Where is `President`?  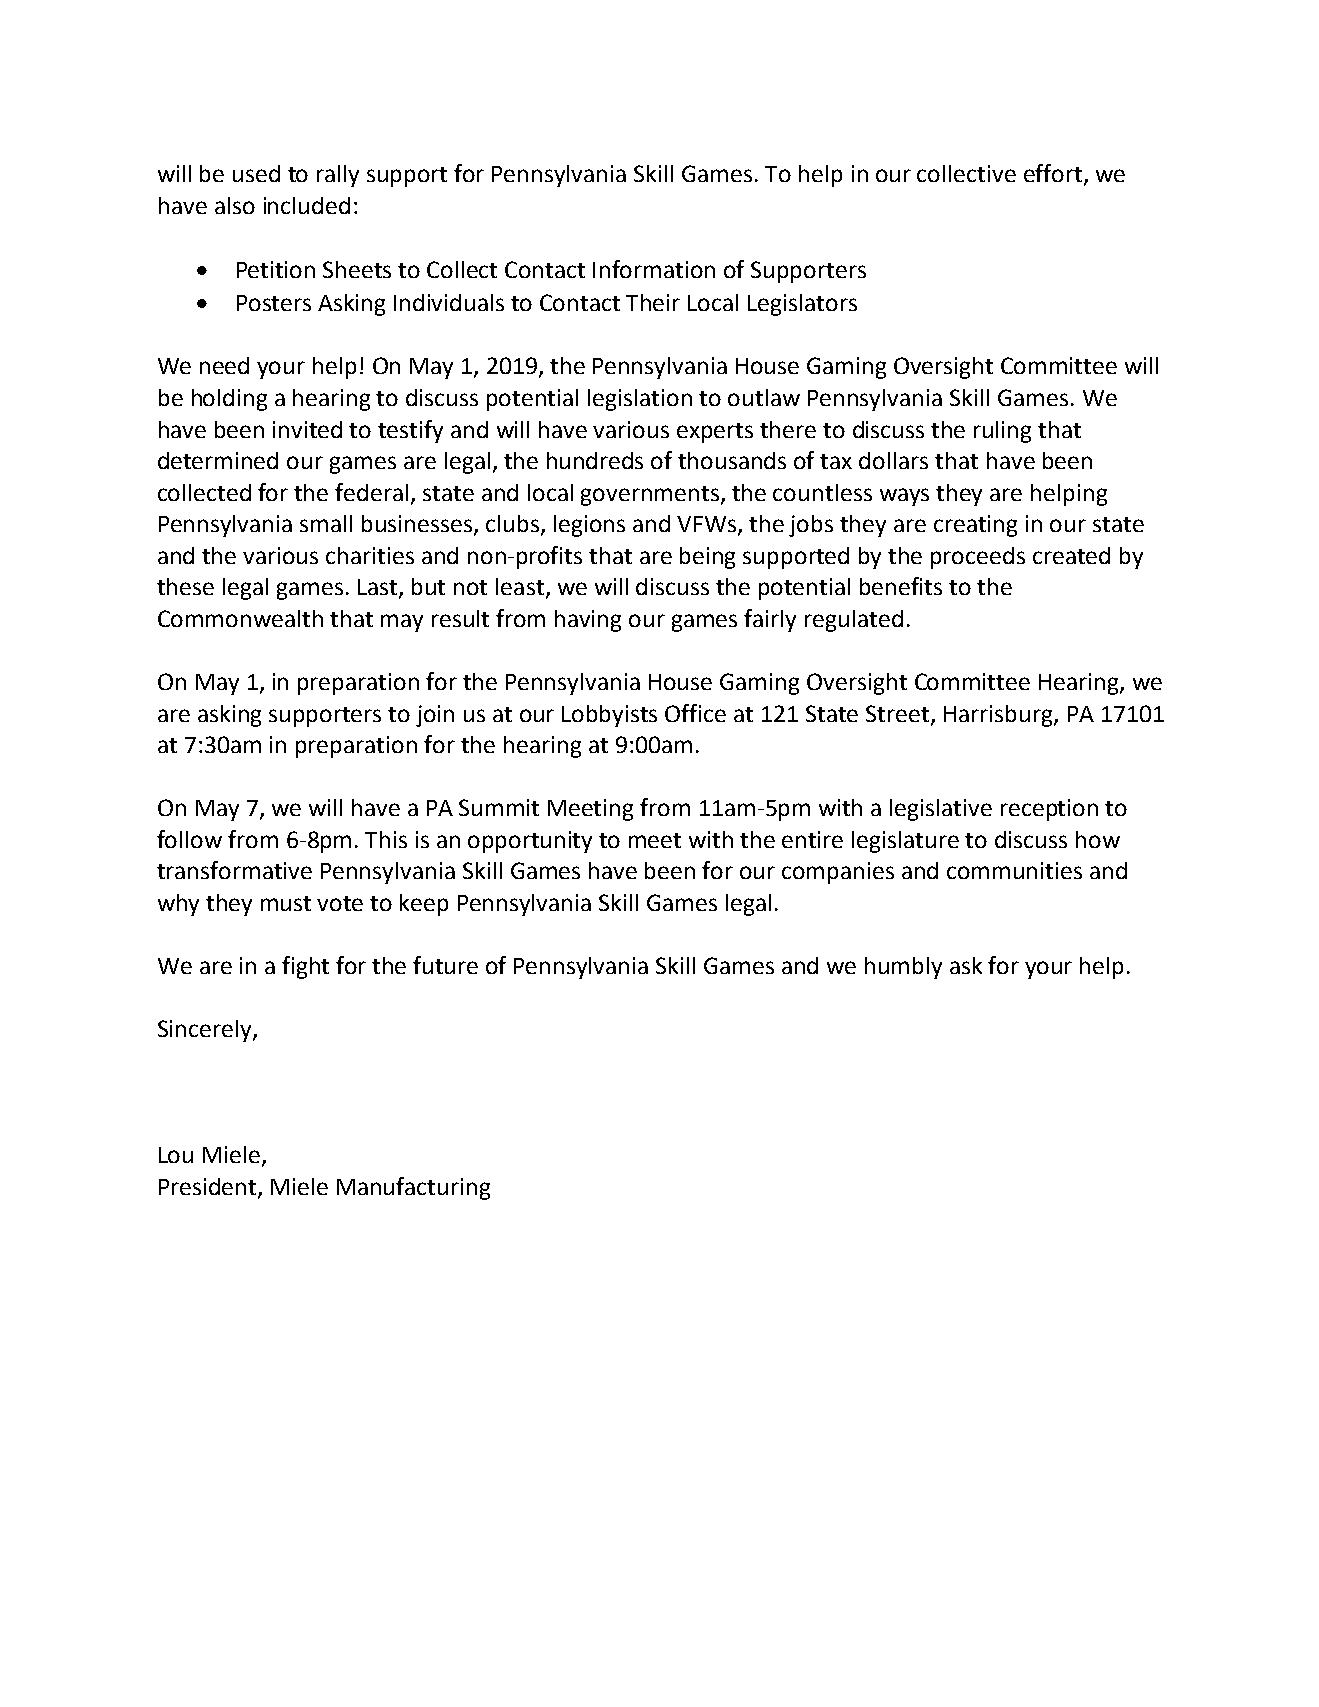
President is located at coordinates (209, 1188).
